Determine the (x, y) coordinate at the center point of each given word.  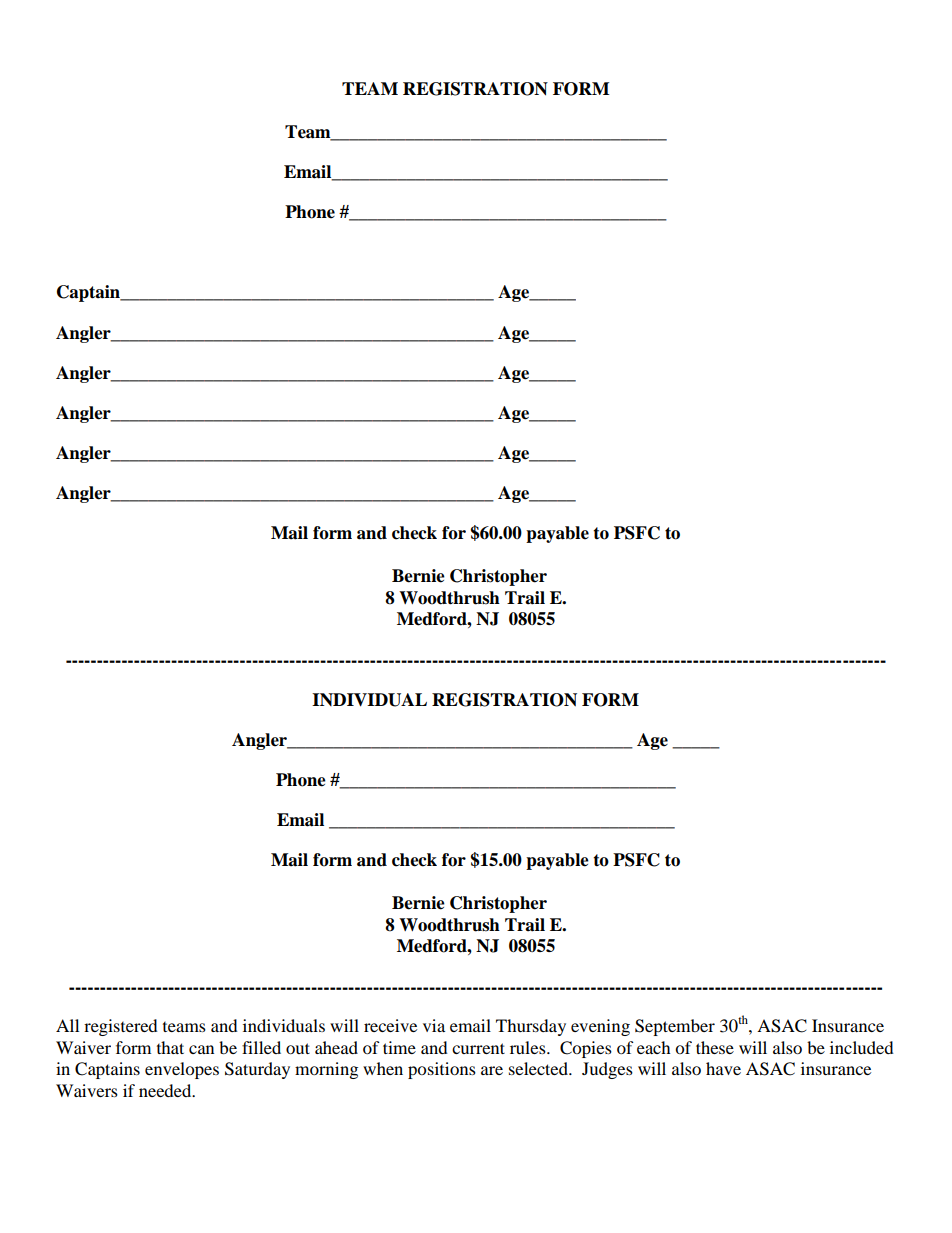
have (723, 1068)
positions (442, 1070)
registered (121, 1027)
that (170, 1047)
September (675, 1027)
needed (166, 1090)
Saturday (257, 1070)
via (434, 1025)
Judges (607, 1070)
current (478, 1048)
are (492, 1070)
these (715, 1047)
